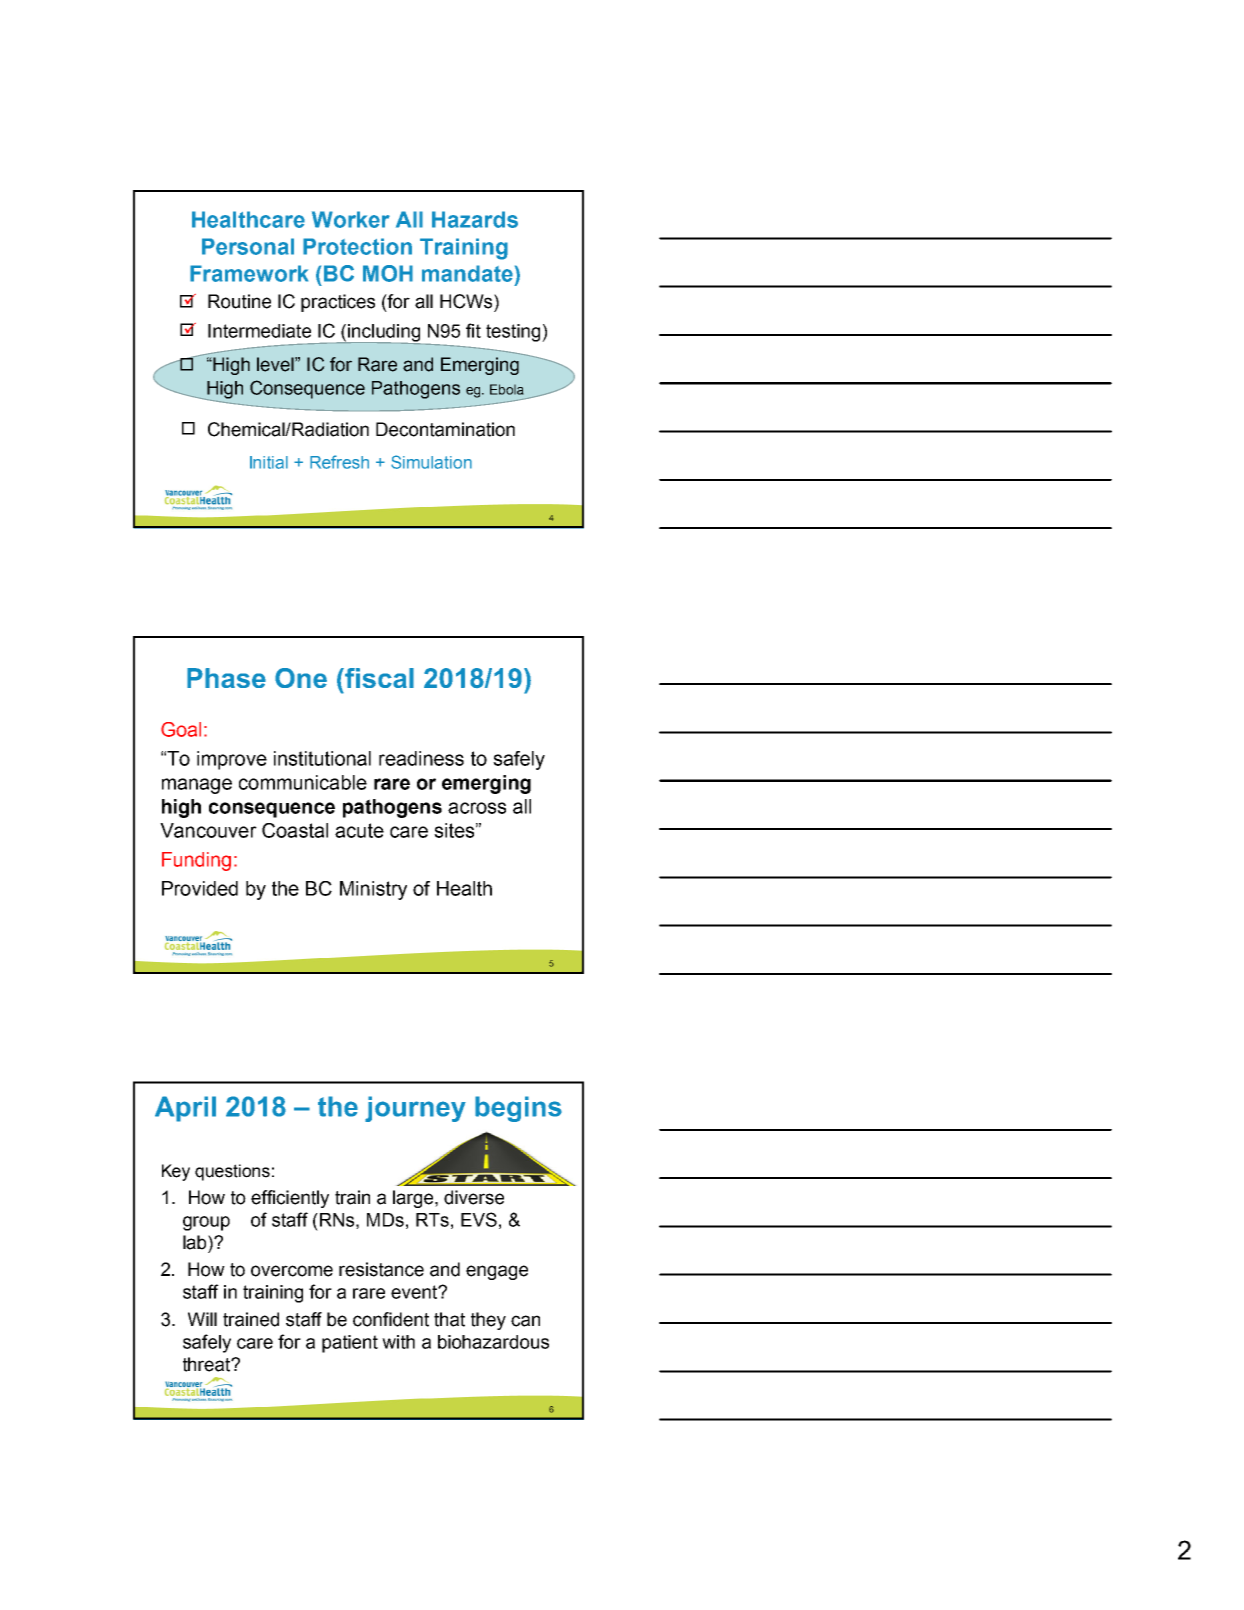 This screenshot has height=1610, width=1244. Describe the element at coordinates (477, 808) in the screenshot. I see `across` at that location.
